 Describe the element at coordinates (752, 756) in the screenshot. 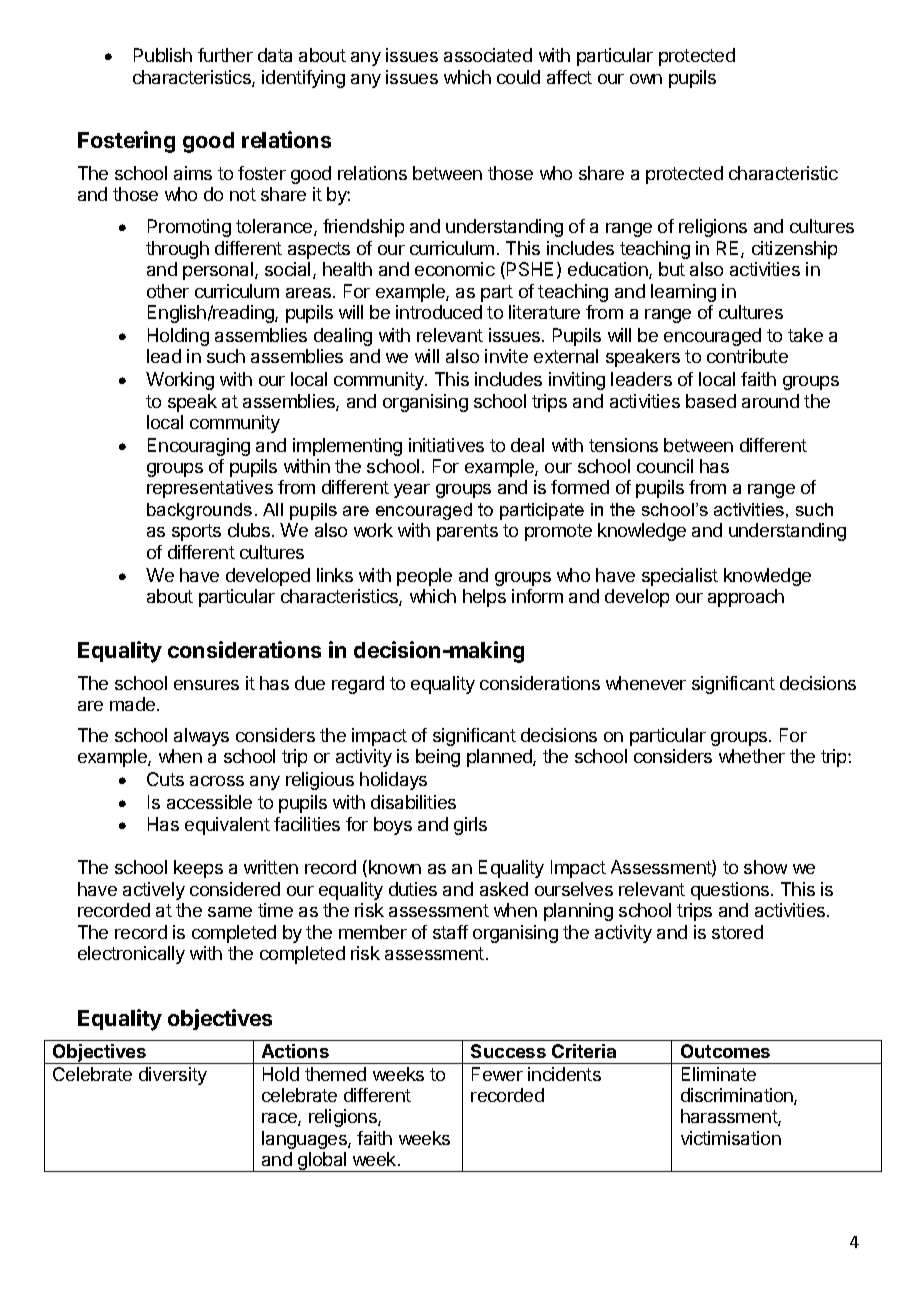

I see `whether` at that location.
